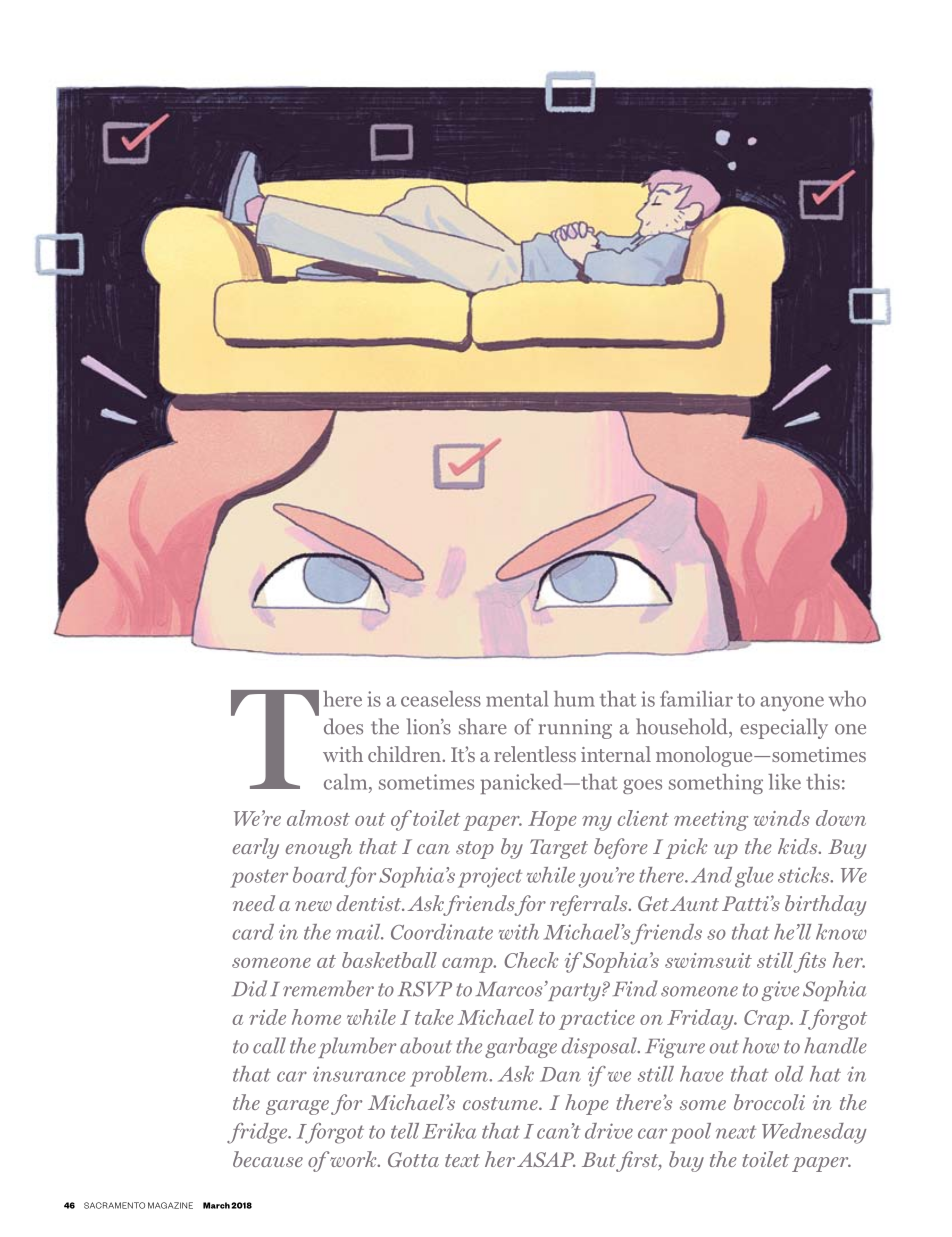 Image resolution: width=952 pixels, height=1237 pixels. I want to click on camp, so click(468, 965).
